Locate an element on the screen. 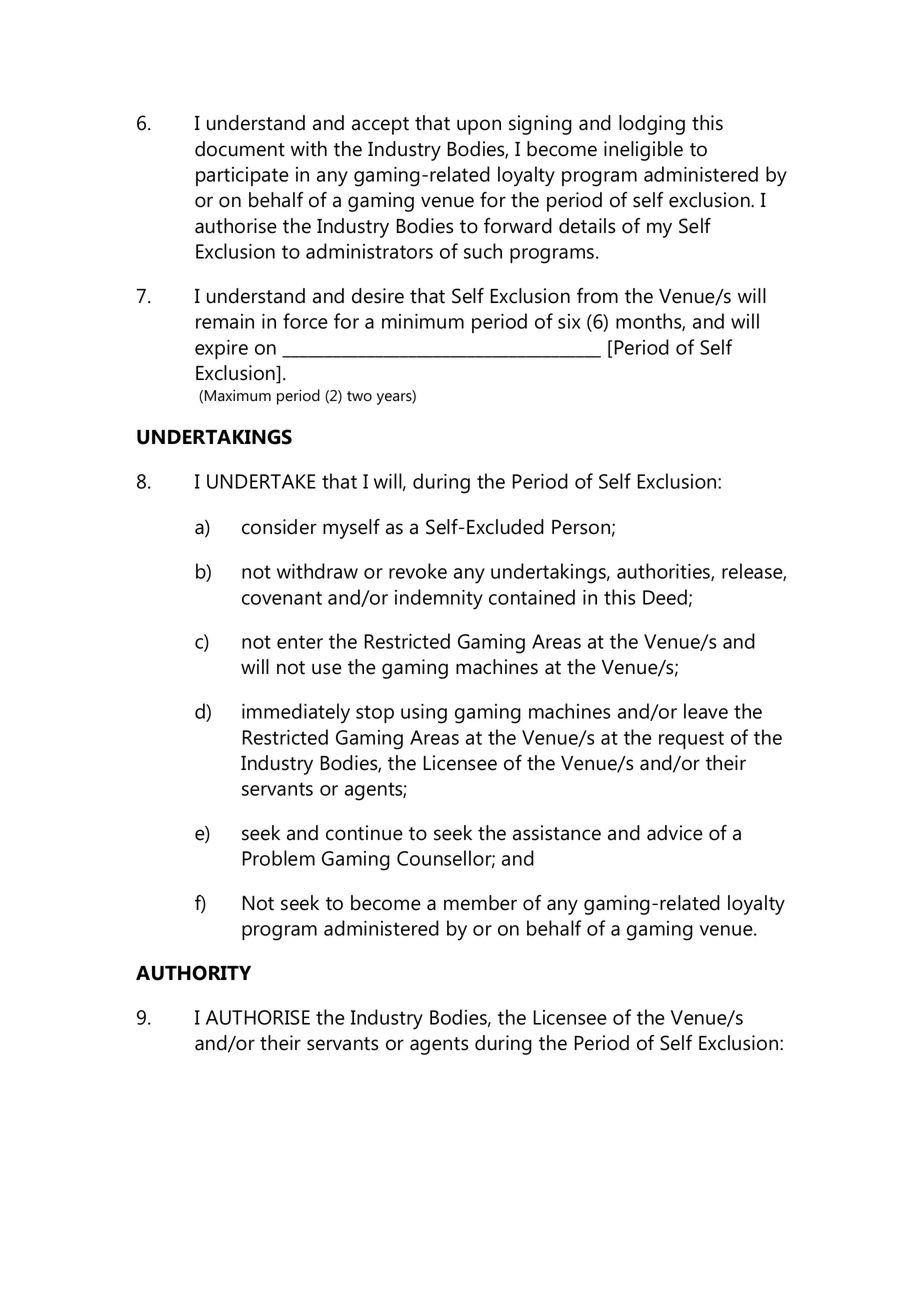  ineligible is located at coordinates (643, 151).
